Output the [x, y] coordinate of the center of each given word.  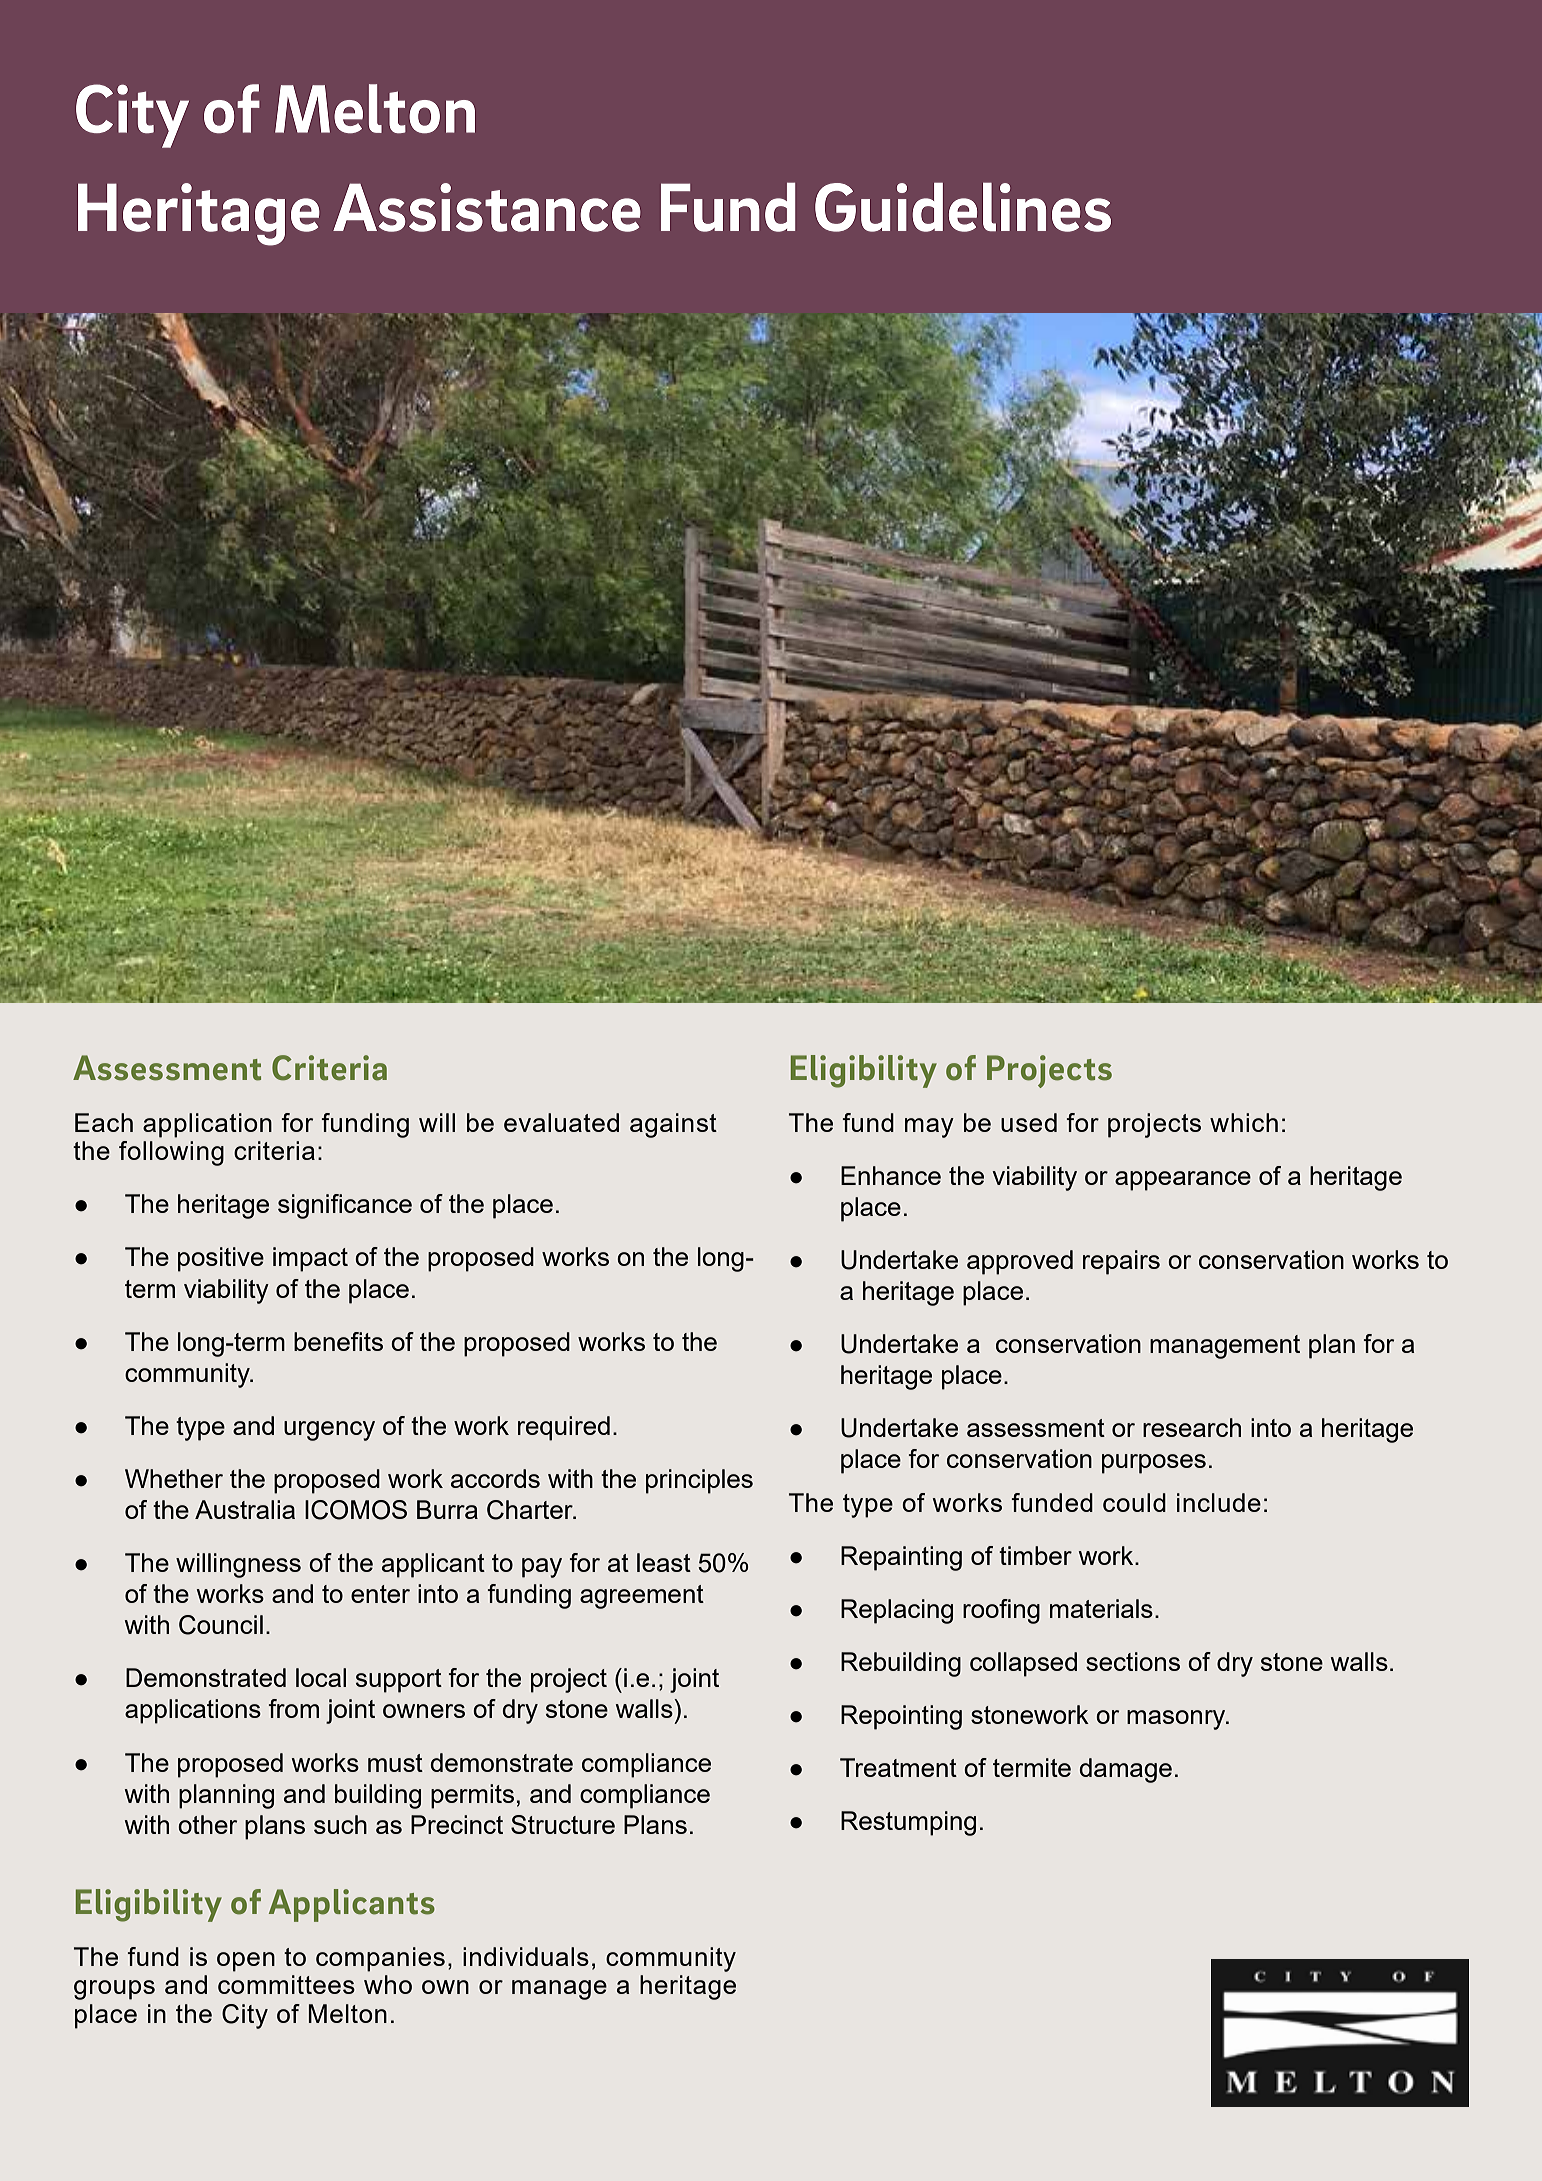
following [171, 1153]
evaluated [561, 1122]
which [1244, 1122]
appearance [1183, 1181]
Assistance [487, 207]
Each [104, 1122]
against [673, 1125]
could [1134, 1502]
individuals [526, 1956]
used [1029, 1122]
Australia [245, 1509]
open [246, 1962]
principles [699, 1481]
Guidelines [963, 207]
